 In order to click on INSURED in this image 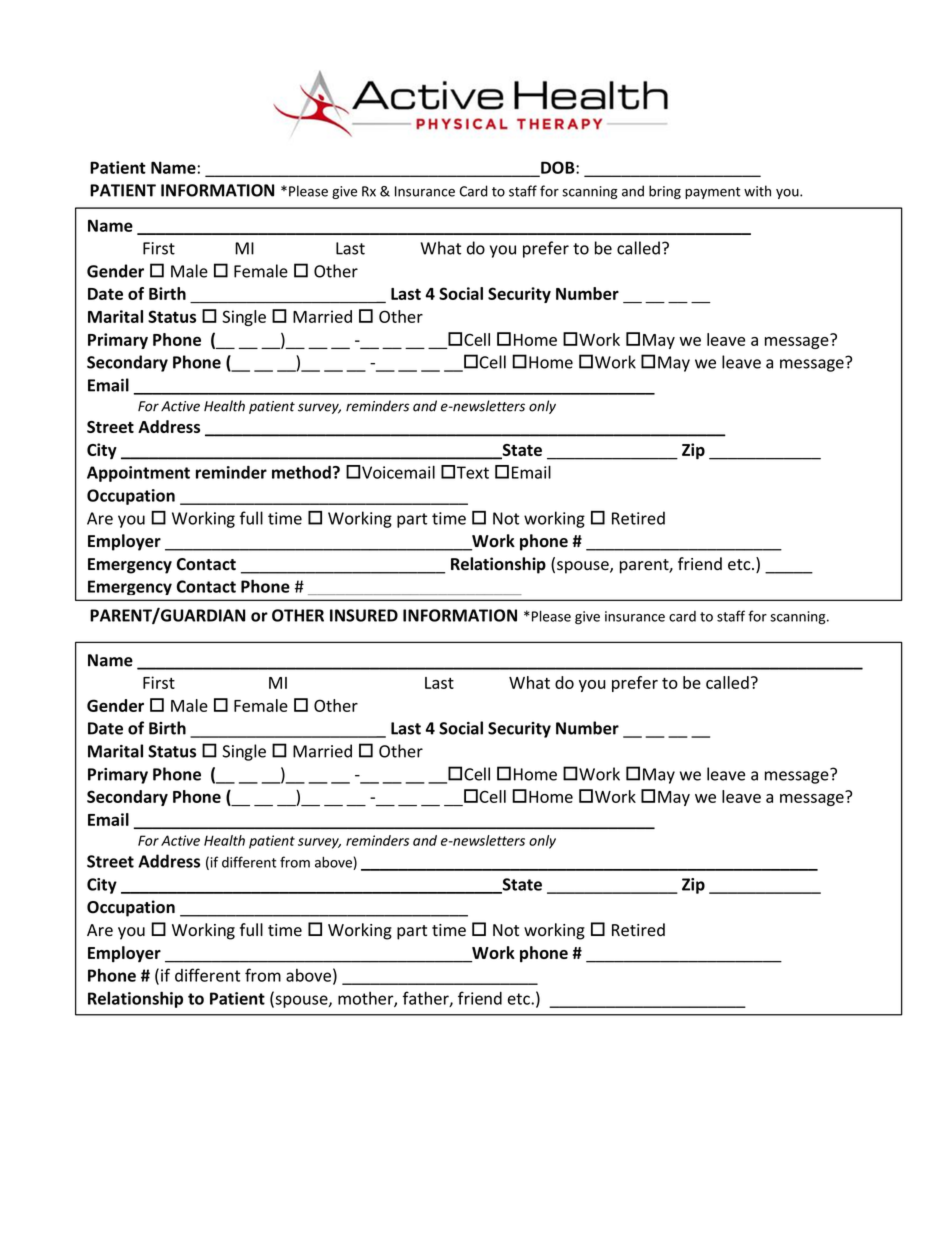, I will do `click(364, 615)`.
